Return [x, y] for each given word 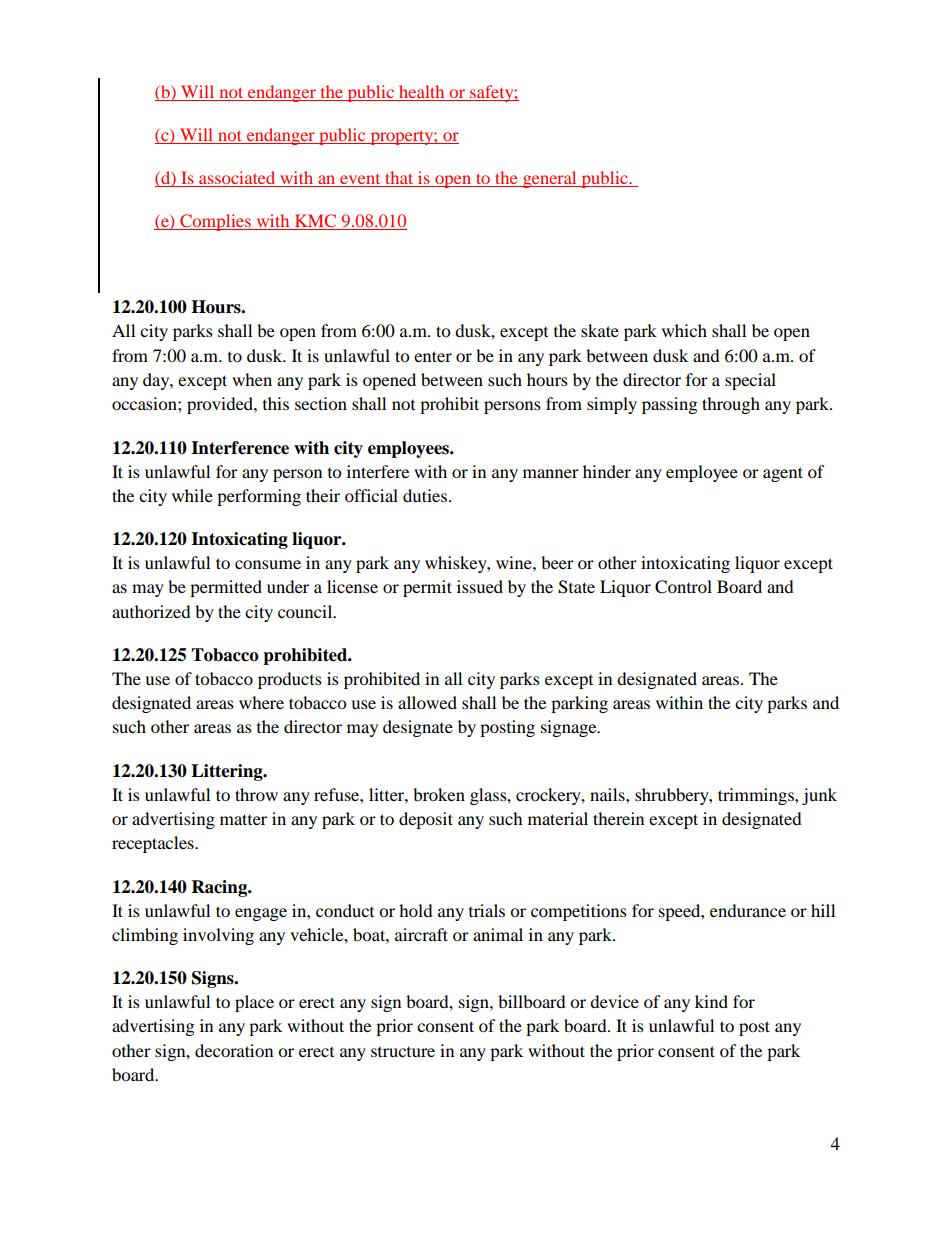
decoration [234, 1050]
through [731, 405]
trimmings [757, 796]
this [276, 403]
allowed [427, 702]
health [422, 93]
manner [551, 473]
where [261, 702]
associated [237, 179]
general [550, 179]
